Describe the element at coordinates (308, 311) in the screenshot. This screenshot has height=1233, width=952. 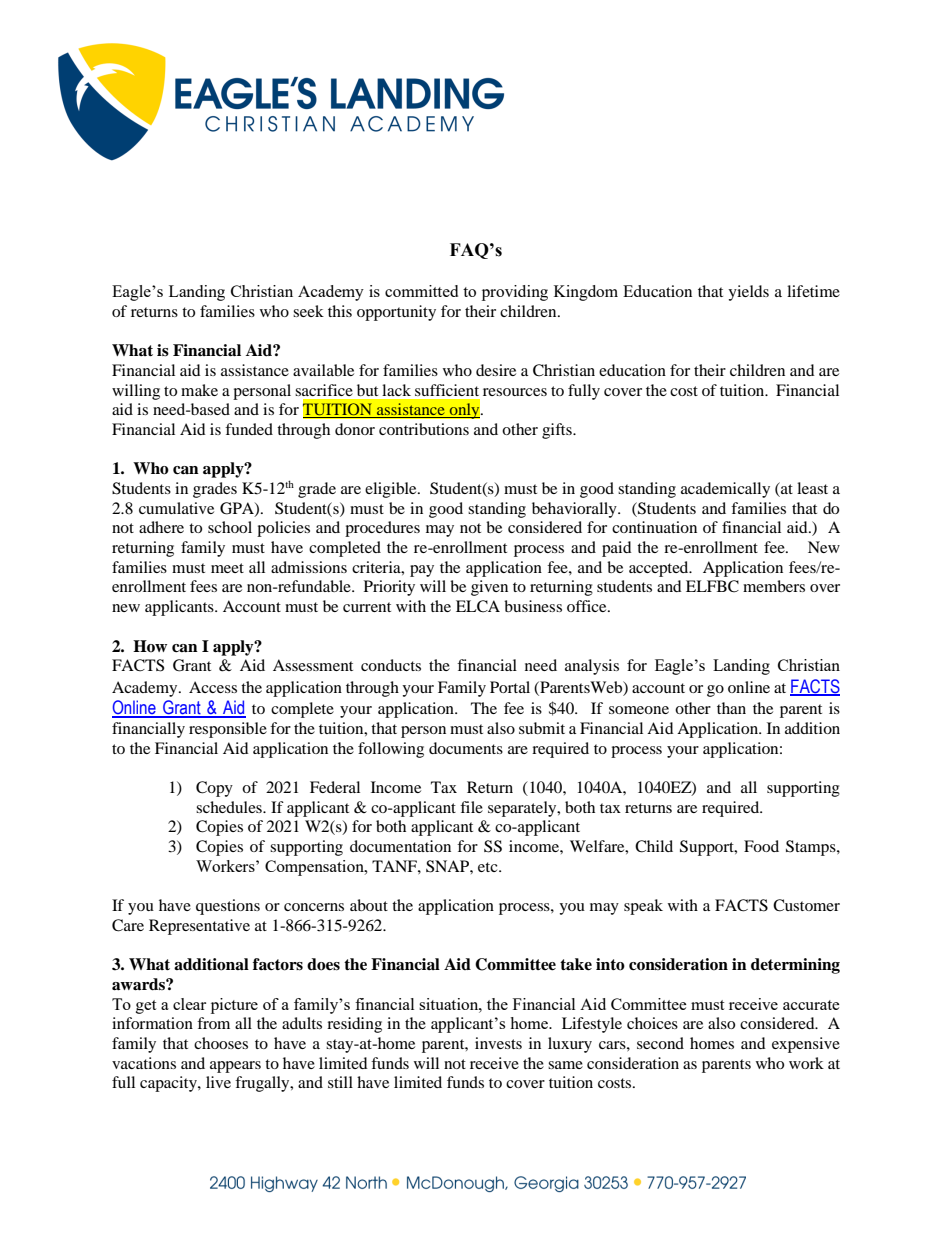
I see `seek` at that location.
